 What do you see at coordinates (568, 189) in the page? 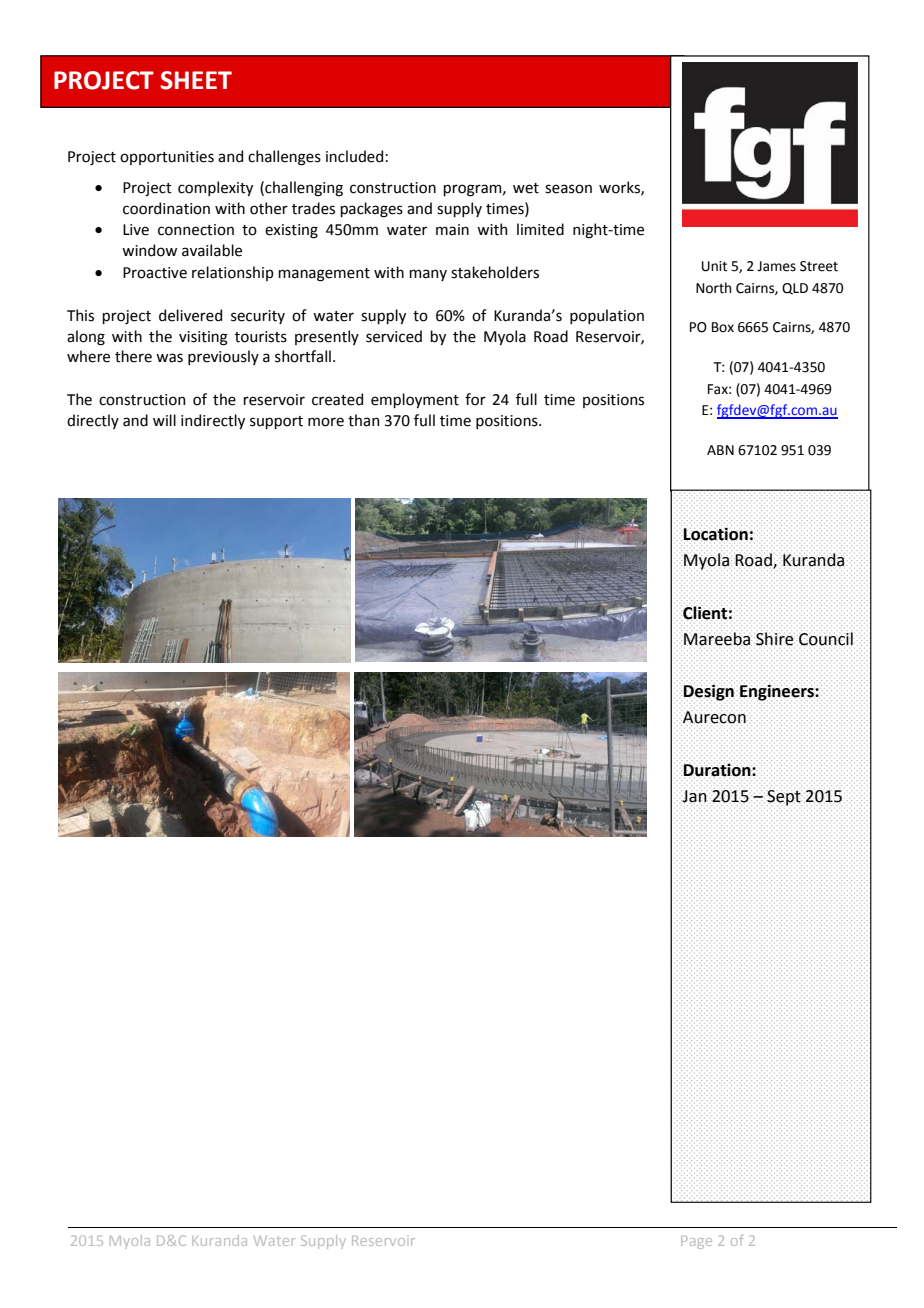
I see `season` at bounding box center [568, 189].
